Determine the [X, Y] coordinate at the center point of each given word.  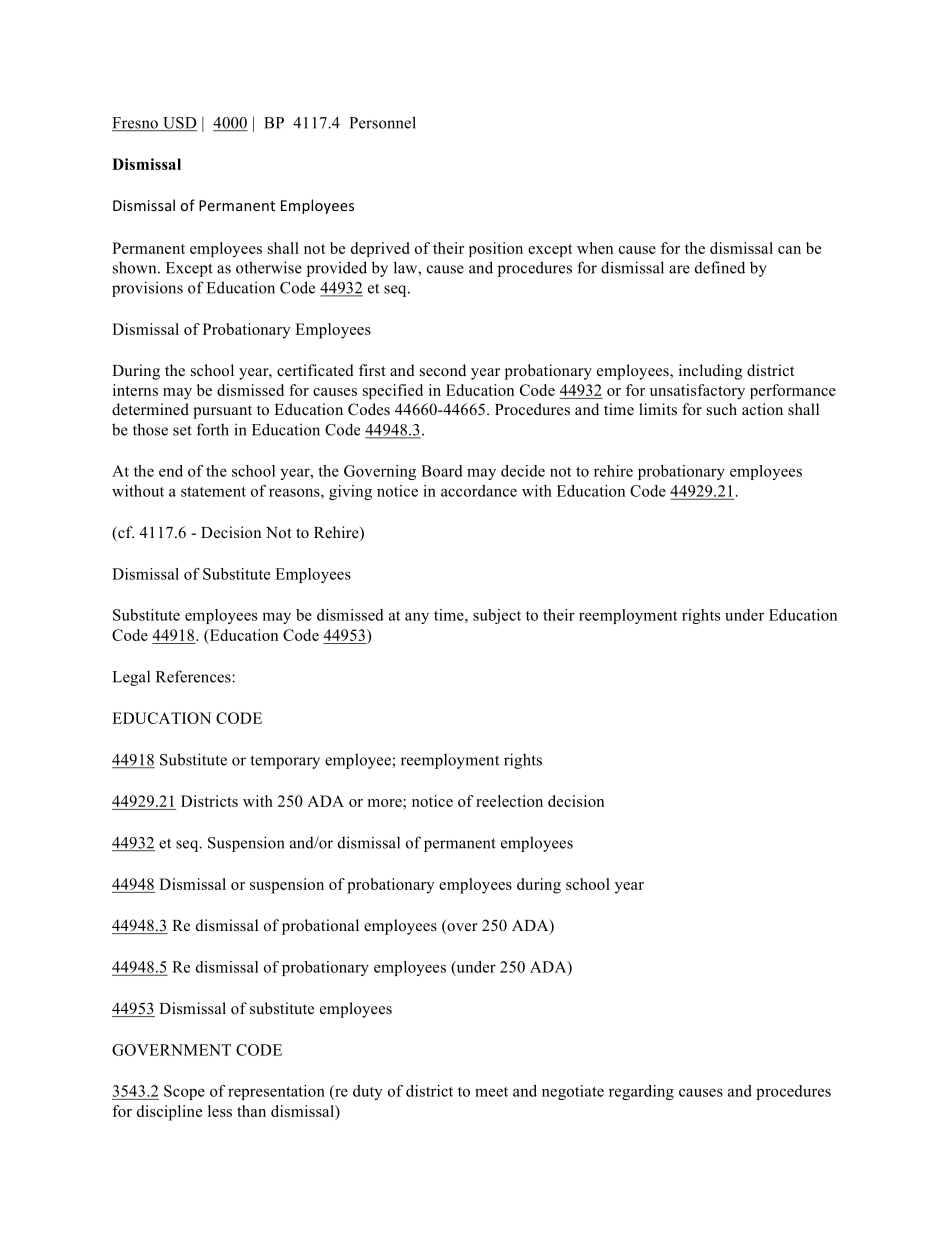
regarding [641, 1092]
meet [491, 1092]
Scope [184, 1092]
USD [178, 124]
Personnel [382, 122]
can [789, 250]
